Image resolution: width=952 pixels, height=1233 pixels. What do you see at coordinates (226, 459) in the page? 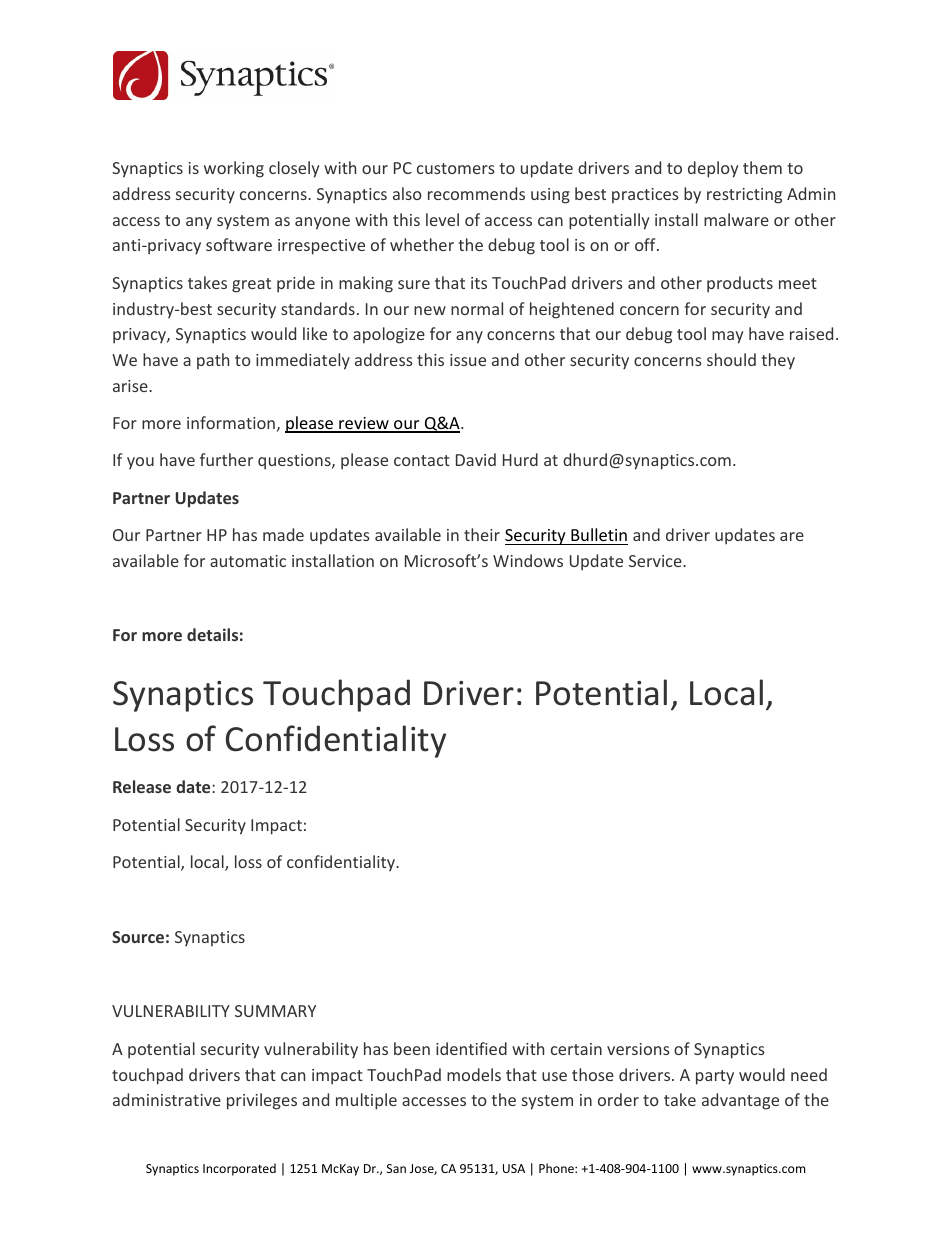
I see `further` at bounding box center [226, 459].
